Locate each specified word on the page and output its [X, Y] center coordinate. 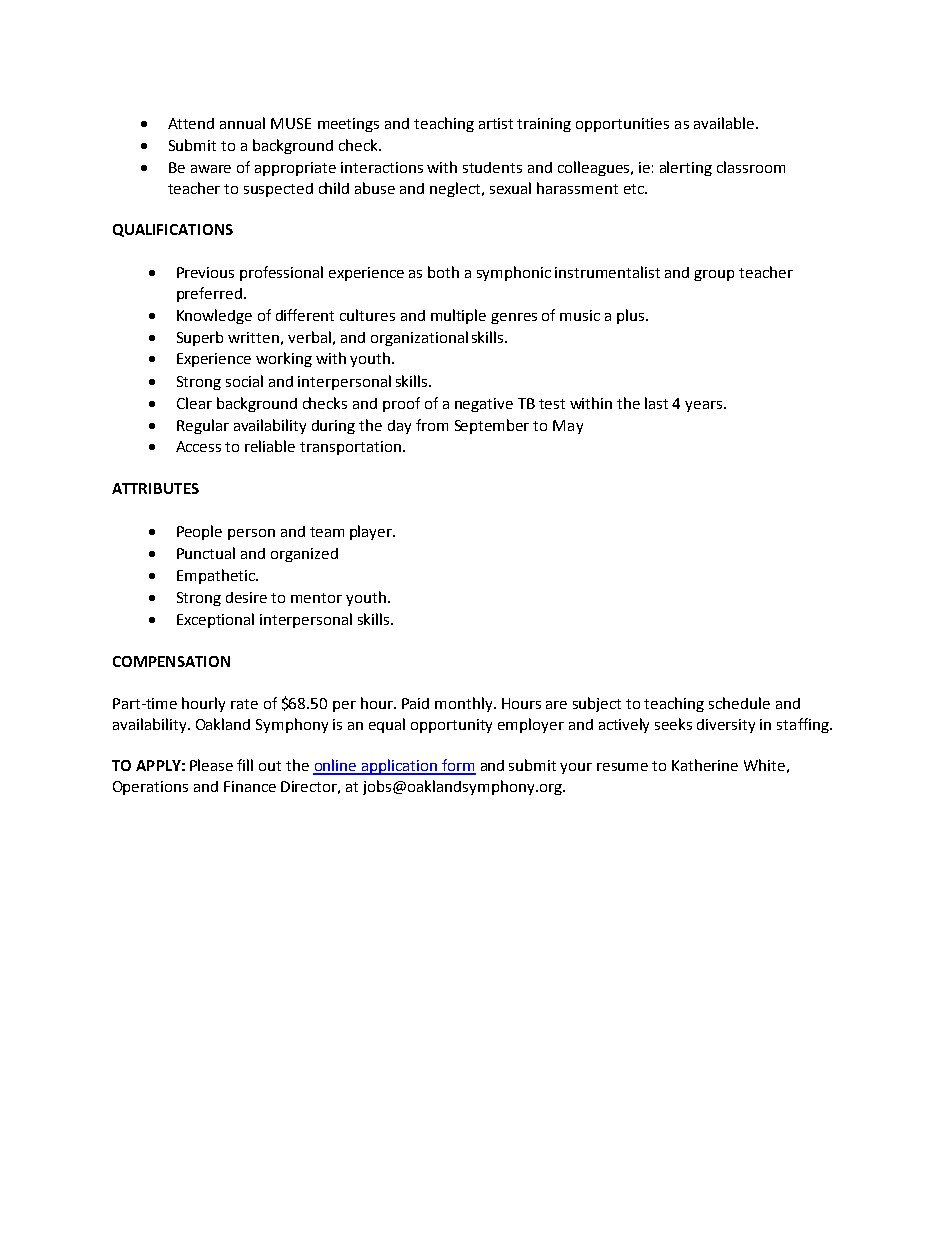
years [705, 406]
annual [242, 123]
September [492, 426]
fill [245, 765]
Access [198, 446]
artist [496, 123]
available [724, 123]
